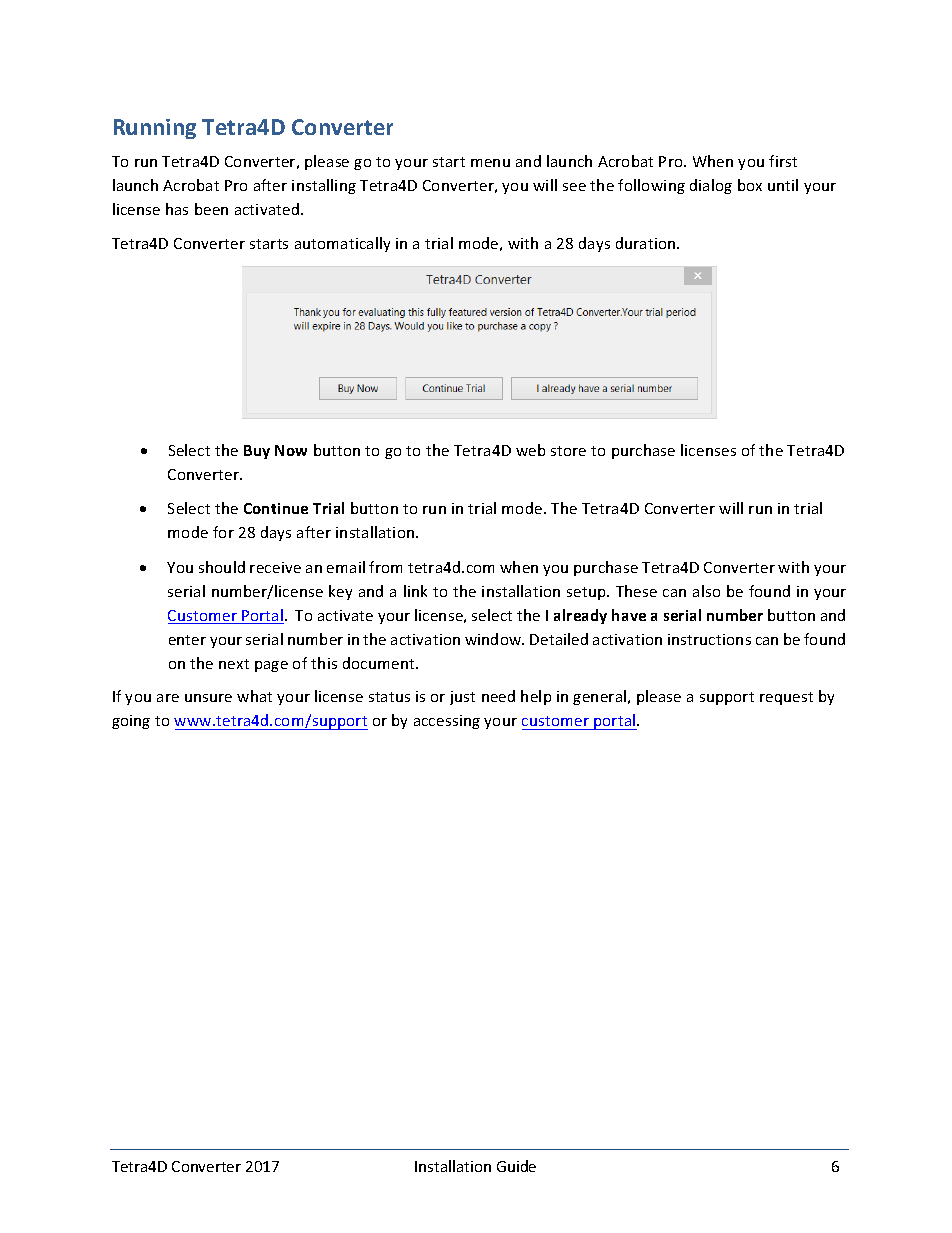 The width and height of the screenshot is (952, 1233). I want to click on accessing, so click(447, 722).
